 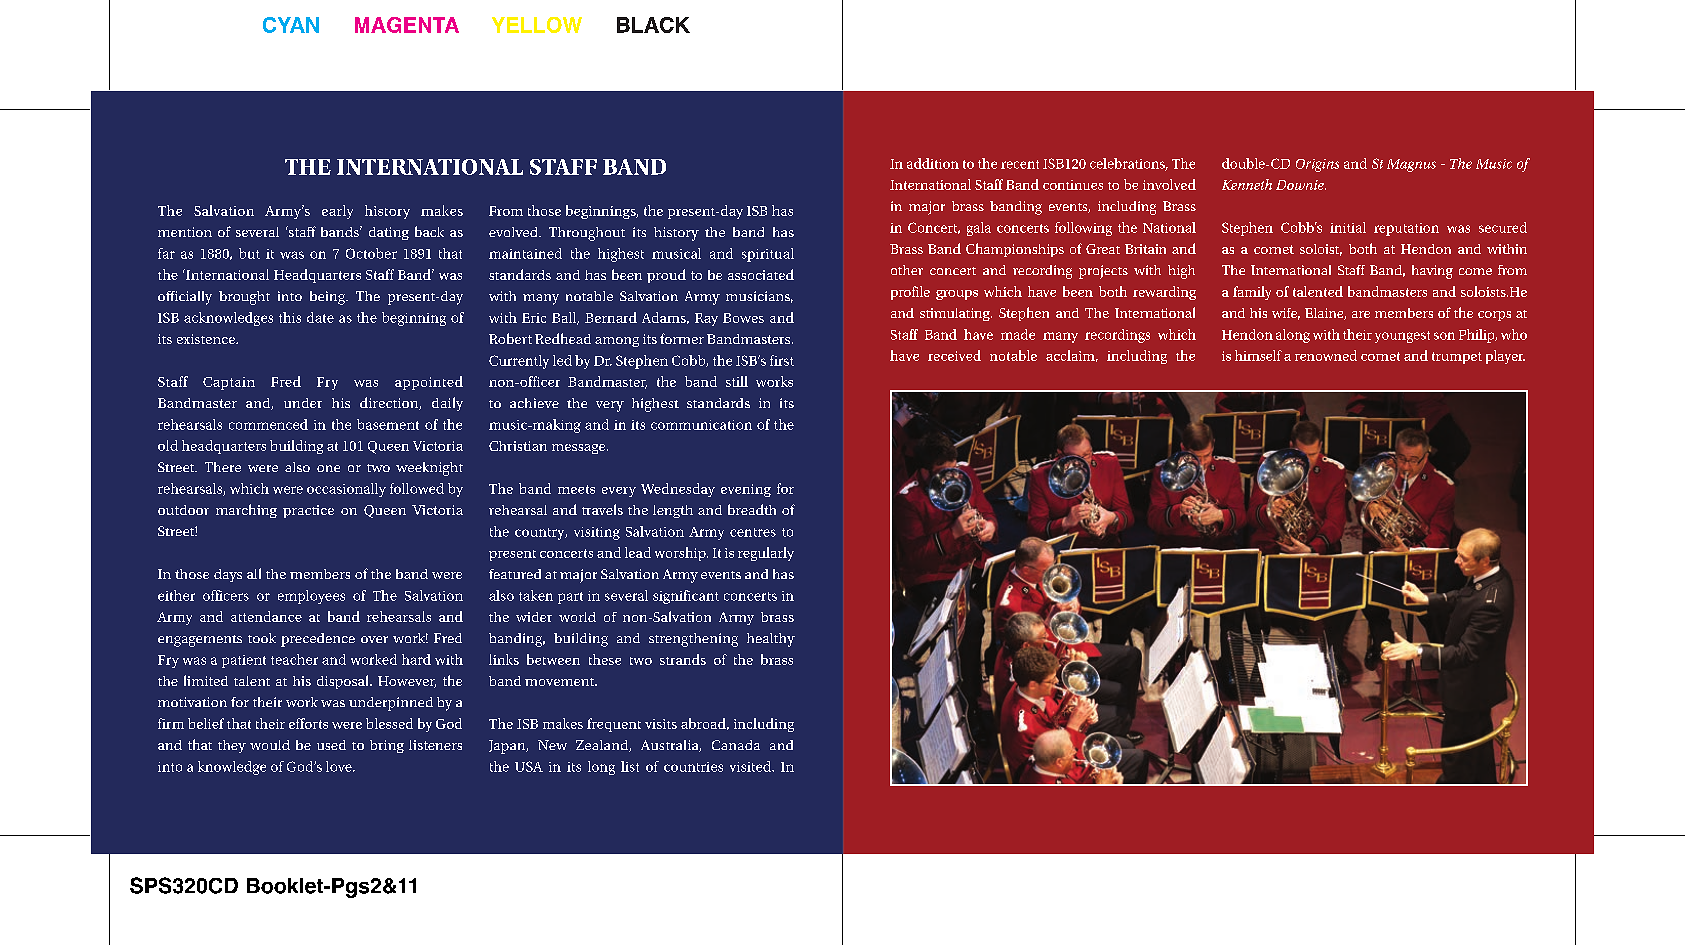 What do you see at coordinates (308, 511) in the document?
I see `practice` at bounding box center [308, 511].
